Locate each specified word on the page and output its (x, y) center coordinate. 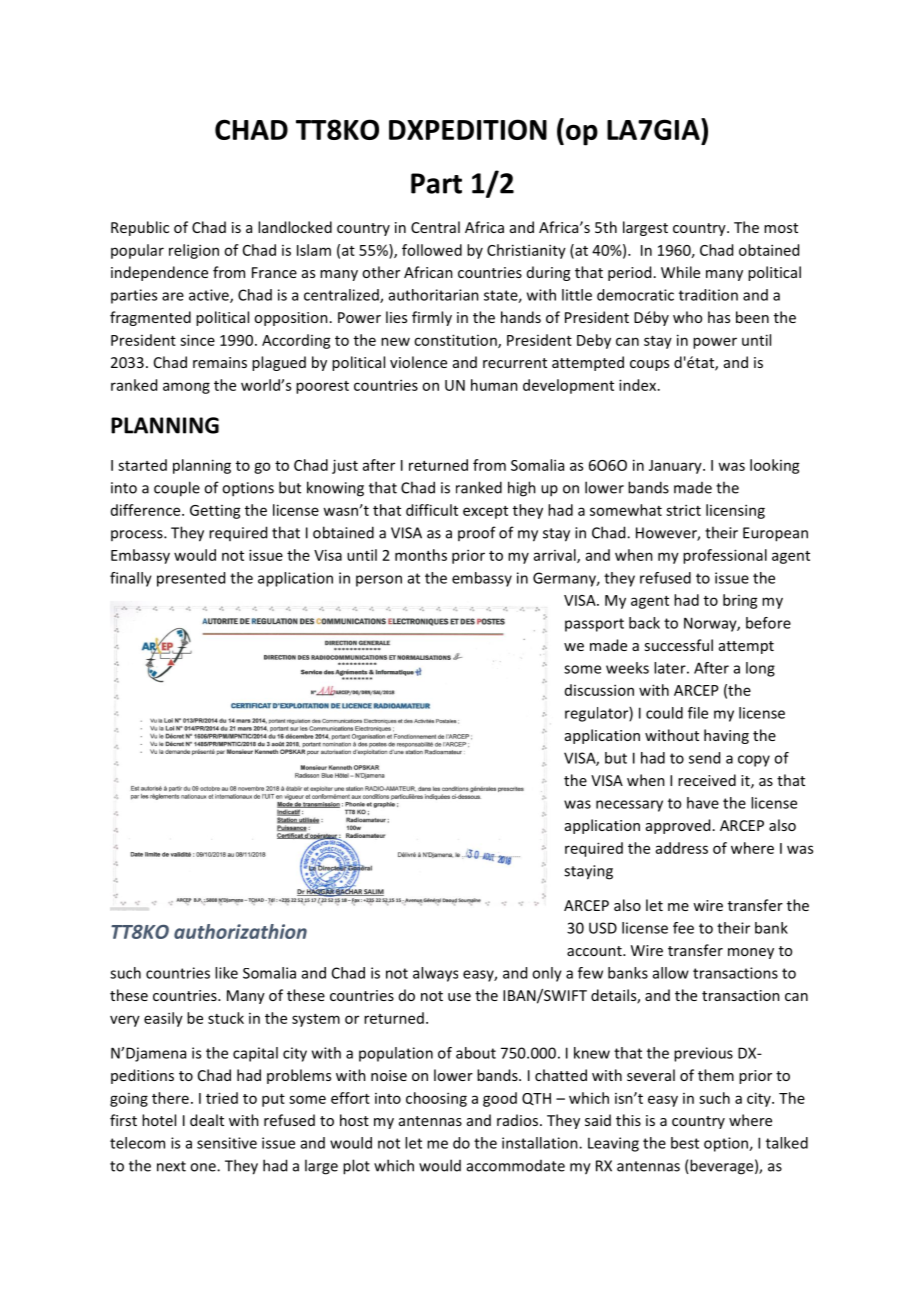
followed (432, 250)
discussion (599, 690)
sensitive (227, 1143)
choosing (436, 1099)
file (698, 713)
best (685, 1143)
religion (194, 251)
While (680, 272)
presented (191, 579)
